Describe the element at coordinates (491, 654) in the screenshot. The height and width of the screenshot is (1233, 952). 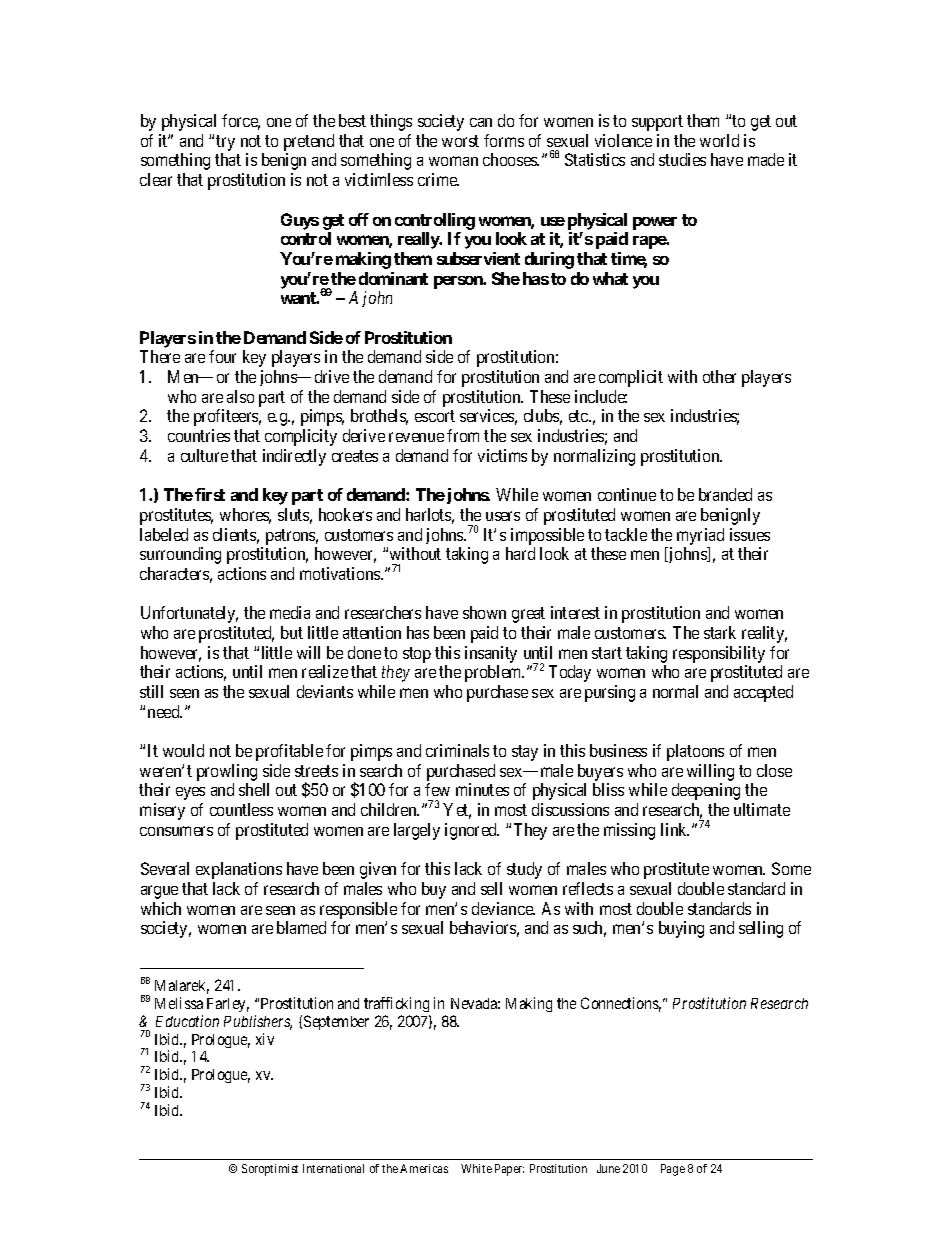
I see `insanity` at that location.
